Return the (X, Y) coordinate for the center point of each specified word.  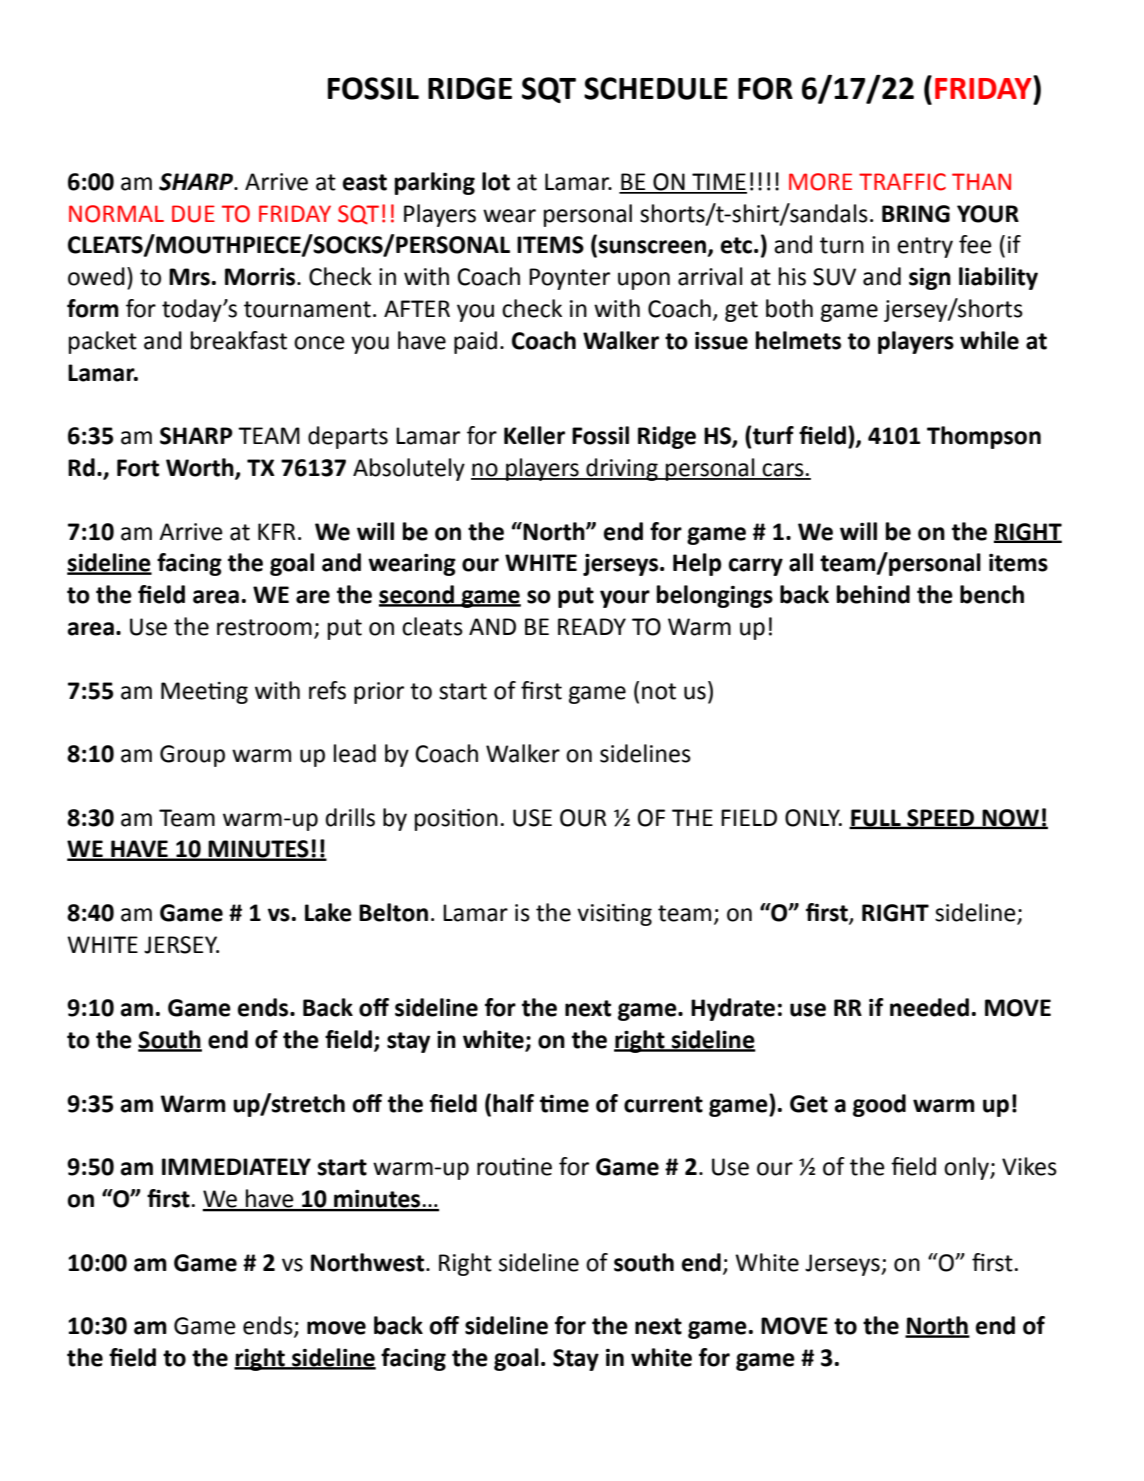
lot (496, 181)
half (513, 1103)
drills (350, 817)
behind (873, 594)
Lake (328, 912)
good (879, 1105)
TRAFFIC (902, 182)
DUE (193, 214)
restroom (264, 627)
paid (475, 342)
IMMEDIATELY (236, 1166)
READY (592, 626)
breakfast (239, 340)
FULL (876, 818)
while (989, 340)
